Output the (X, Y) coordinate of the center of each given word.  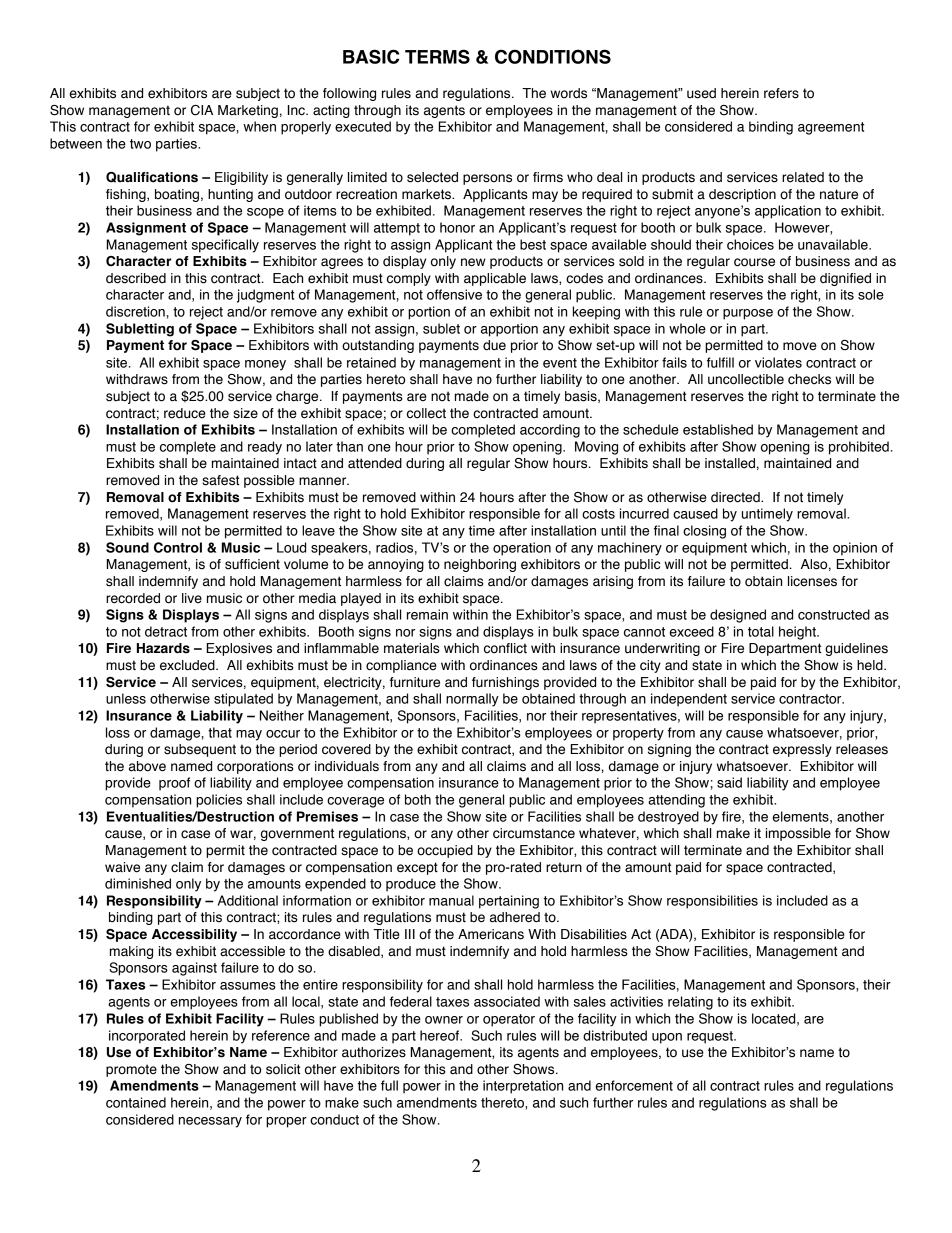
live (192, 598)
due (494, 345)
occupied (445, 851)
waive (122, 867)
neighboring (480, 565)
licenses (812, 581)
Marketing (248, 111)
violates (778, 362)
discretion (135, 311)
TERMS (437, 56)
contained (136, 1102)
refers (781, 93)
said (729, 782)
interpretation (523, 1087)
